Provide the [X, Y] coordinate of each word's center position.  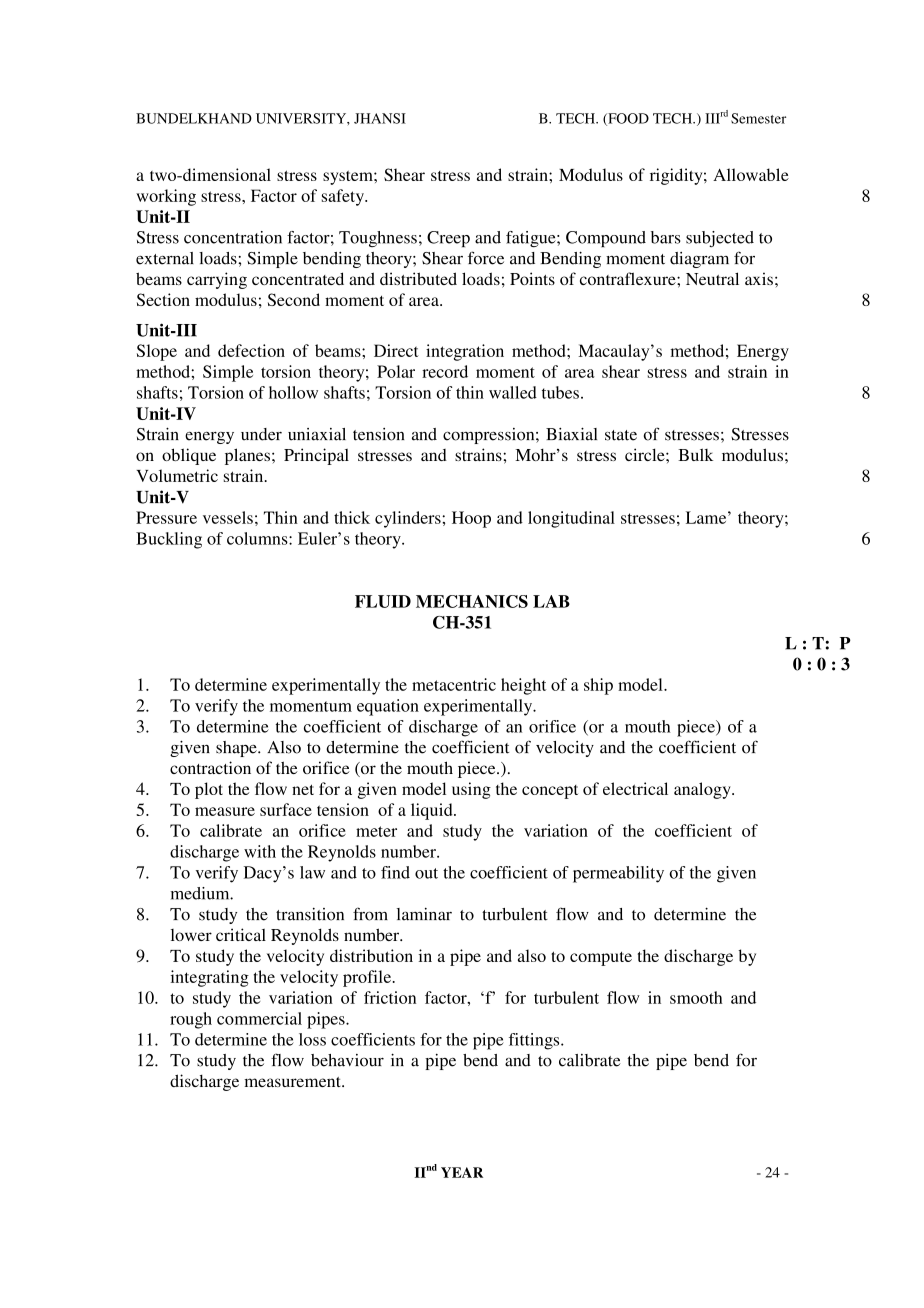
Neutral [712, 278]
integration [465, 352]
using [471, 790]
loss [312, 1039]
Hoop [471, 519]
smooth [696, 997]
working [166, 197]
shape [237, 749]
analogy [703, 790]
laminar [424, 914]
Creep [448, 239]
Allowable [751, 174]
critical [241, 934]
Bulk [695, 454]
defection [251, 350]
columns [258, 538]
